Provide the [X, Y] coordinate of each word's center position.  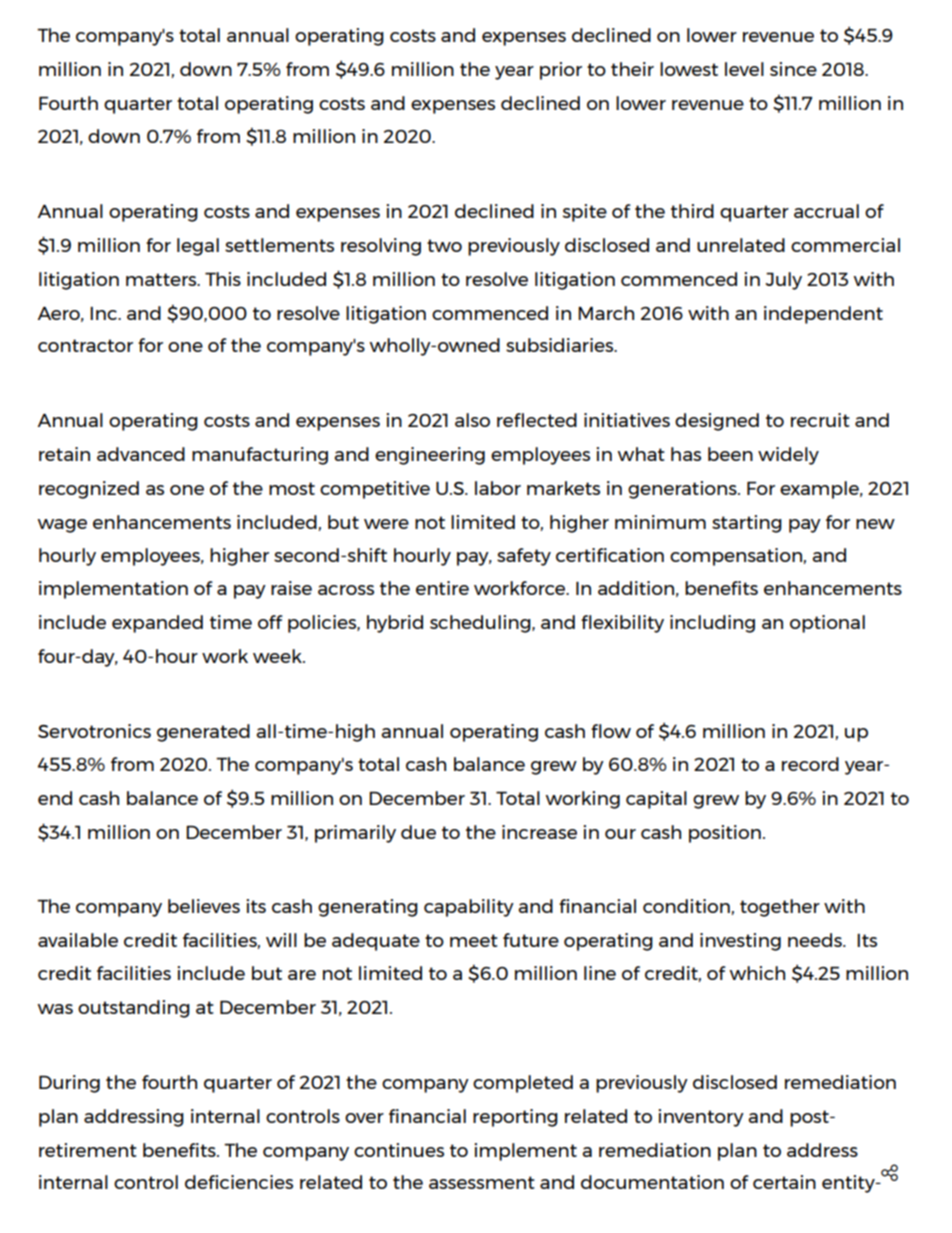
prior [561, 71]
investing [740, 942]
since [793, 69]
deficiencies [239, 1182]
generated [203, 733]
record [810, 764]
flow [611, 731]
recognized [89, 490]
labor [498, 488]
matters [162, 279]
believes [204, 906]
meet [474, 940]
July [784, 281]
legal [198, 247]
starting [747, 524]
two [444, 245]
